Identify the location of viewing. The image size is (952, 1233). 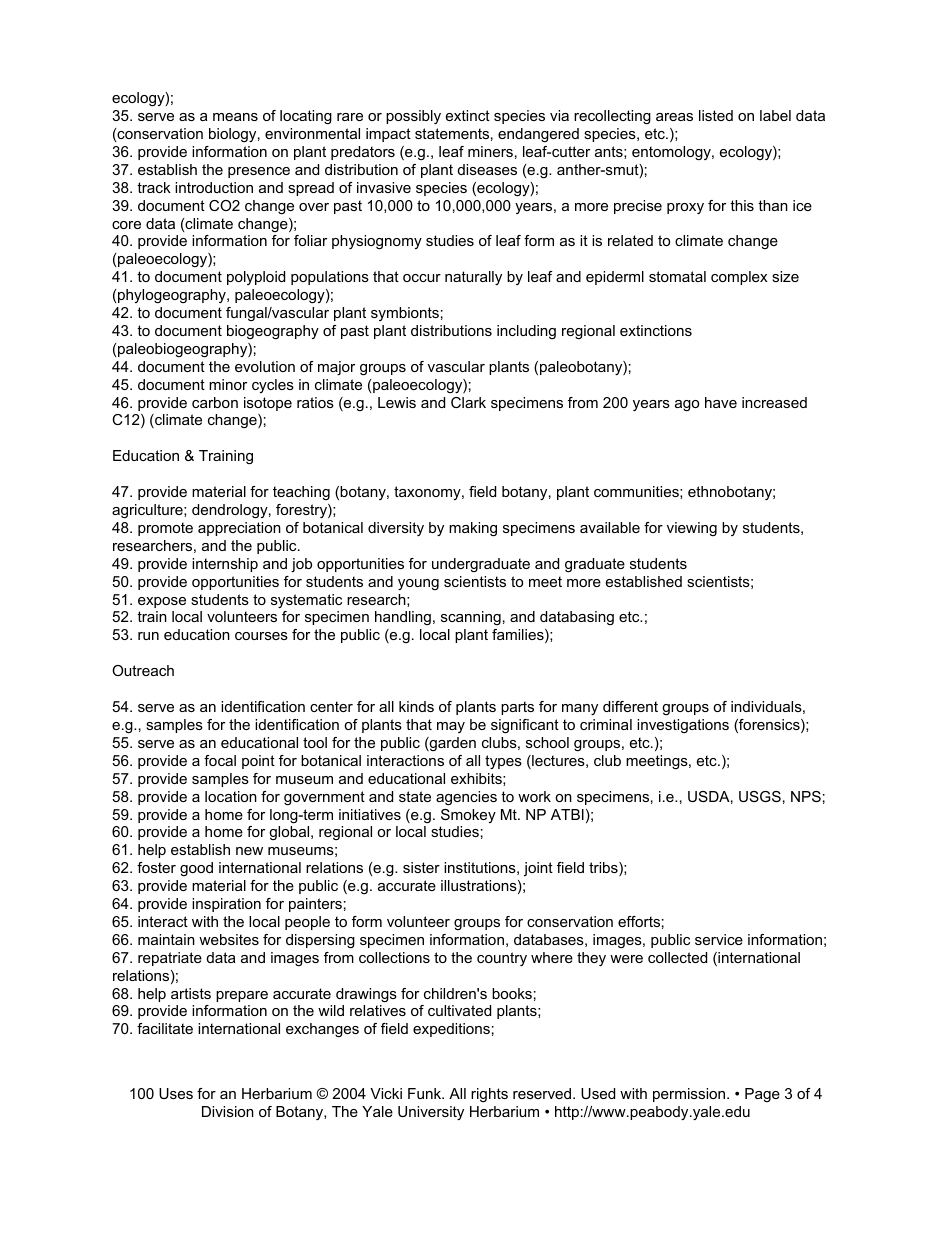
(692, 529).
